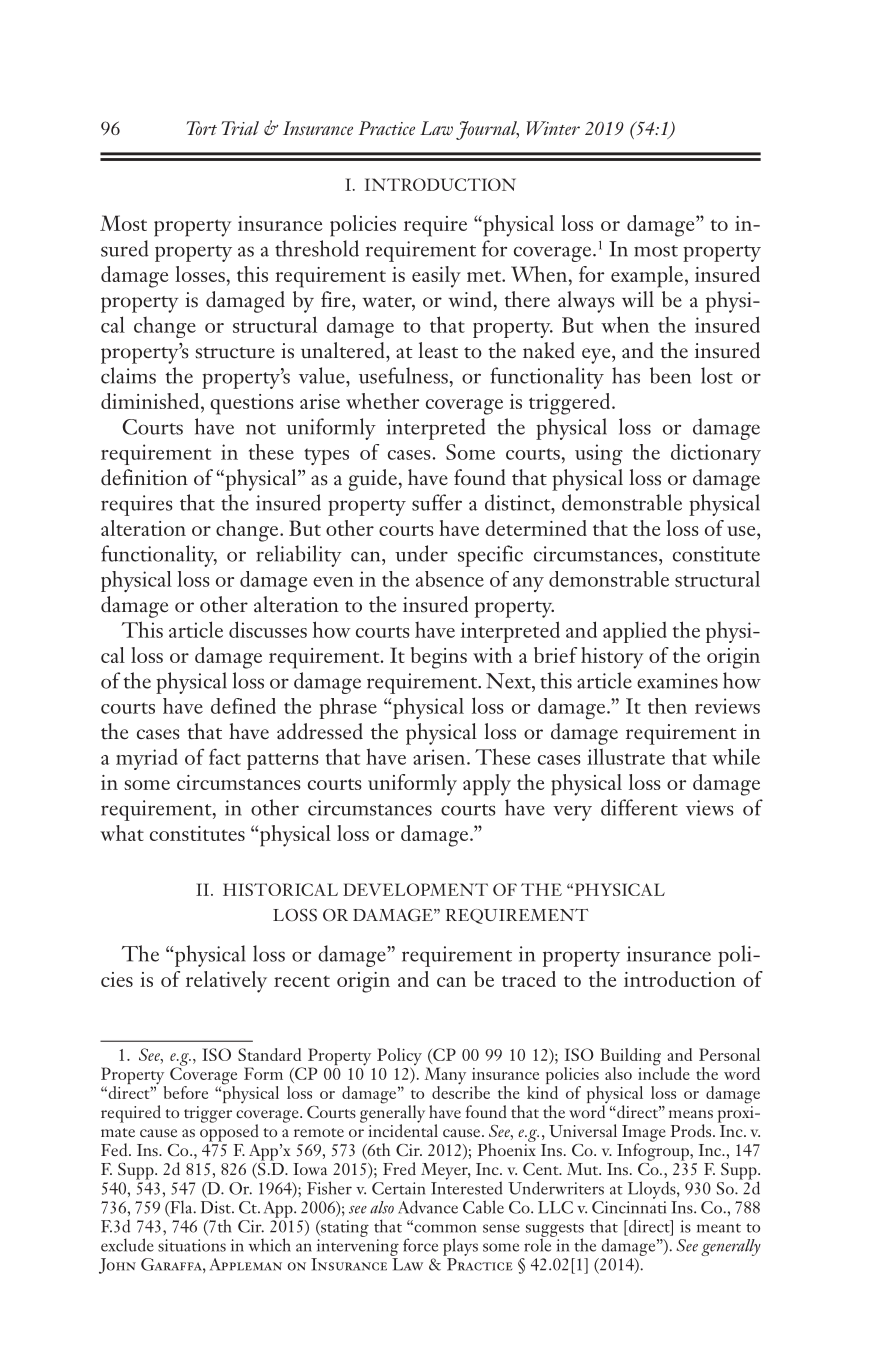 The width and height of the page is (895, 1372). I want to click on situations, so click(192, 1245).
